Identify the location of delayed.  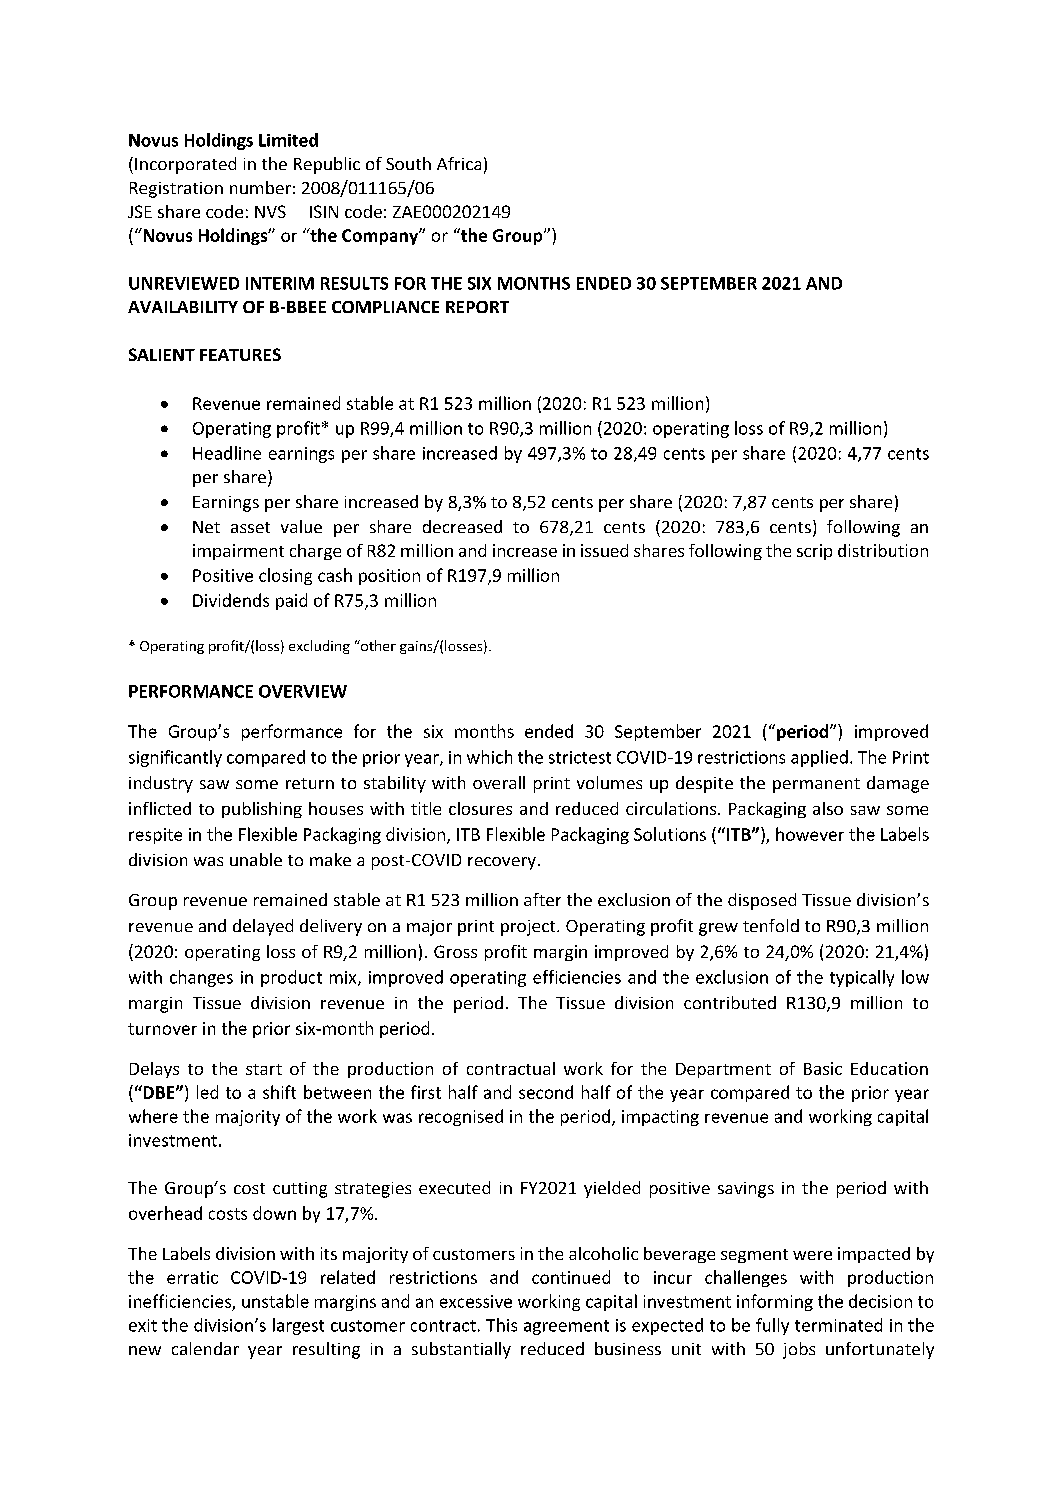
(263, 927).
